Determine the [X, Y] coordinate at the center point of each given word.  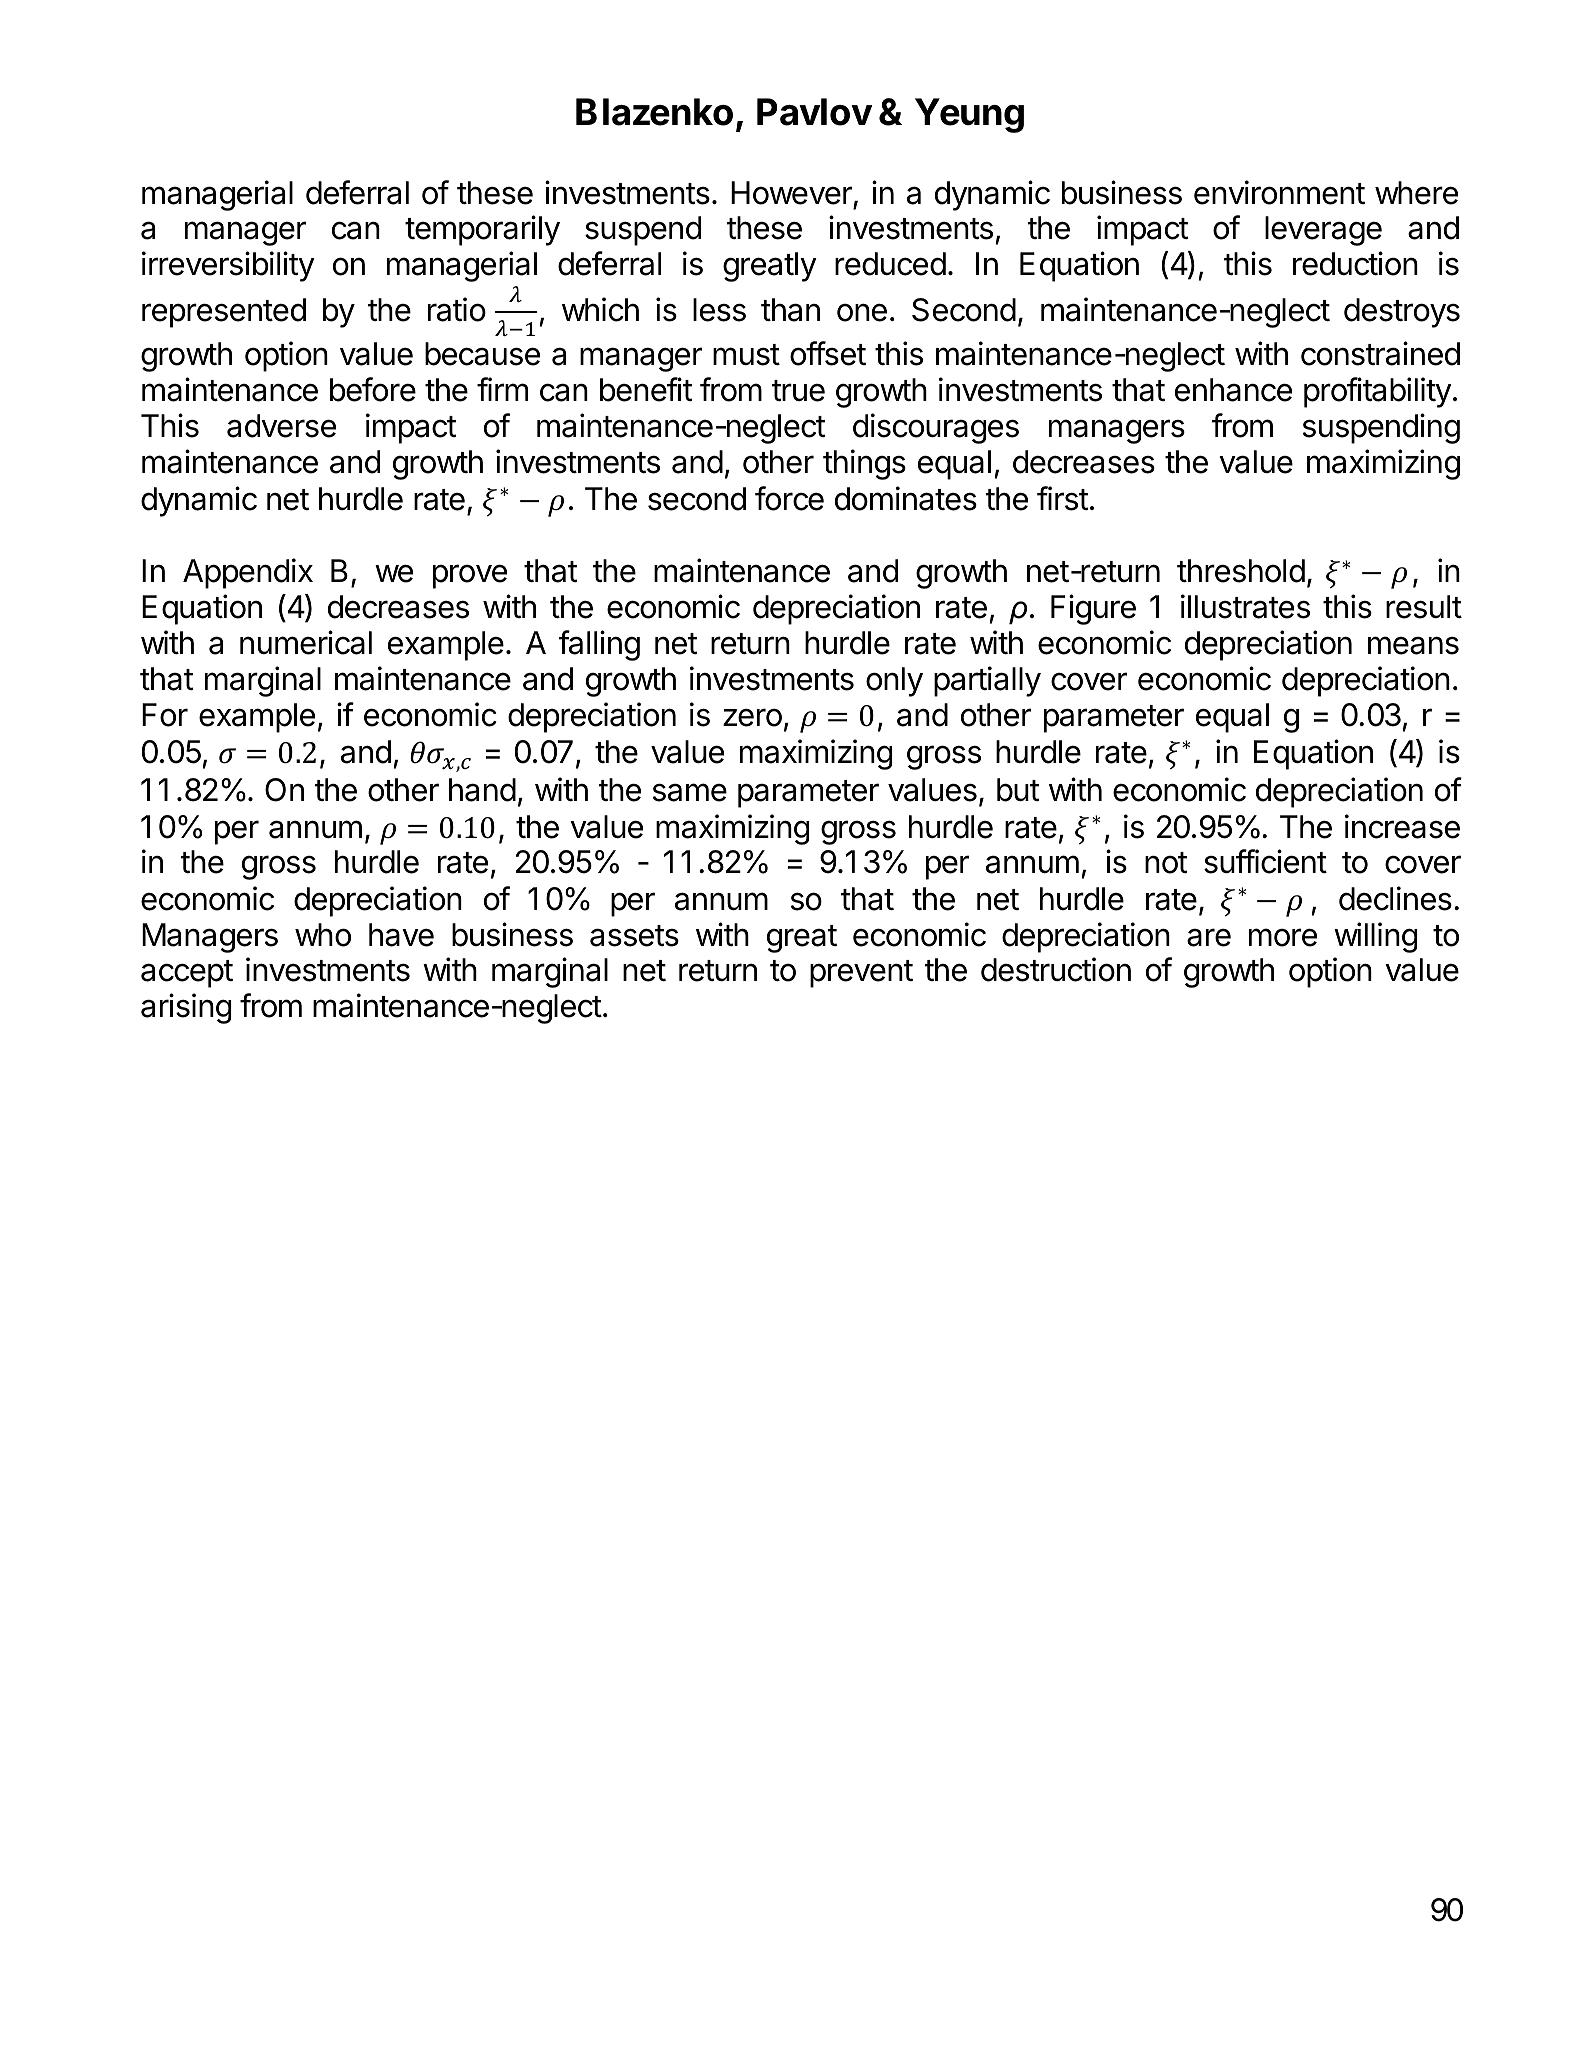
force [789, 498]
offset [828, 353]
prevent [861, 974]
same [690, 792]
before [373, 389]
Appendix [248, 573]
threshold [1241, 571]
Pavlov [814, 112]
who [323, 935]
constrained [1380, 353]
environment [1279, 192]
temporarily [482, 230]
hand [482, 790]
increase [1402, 826]
